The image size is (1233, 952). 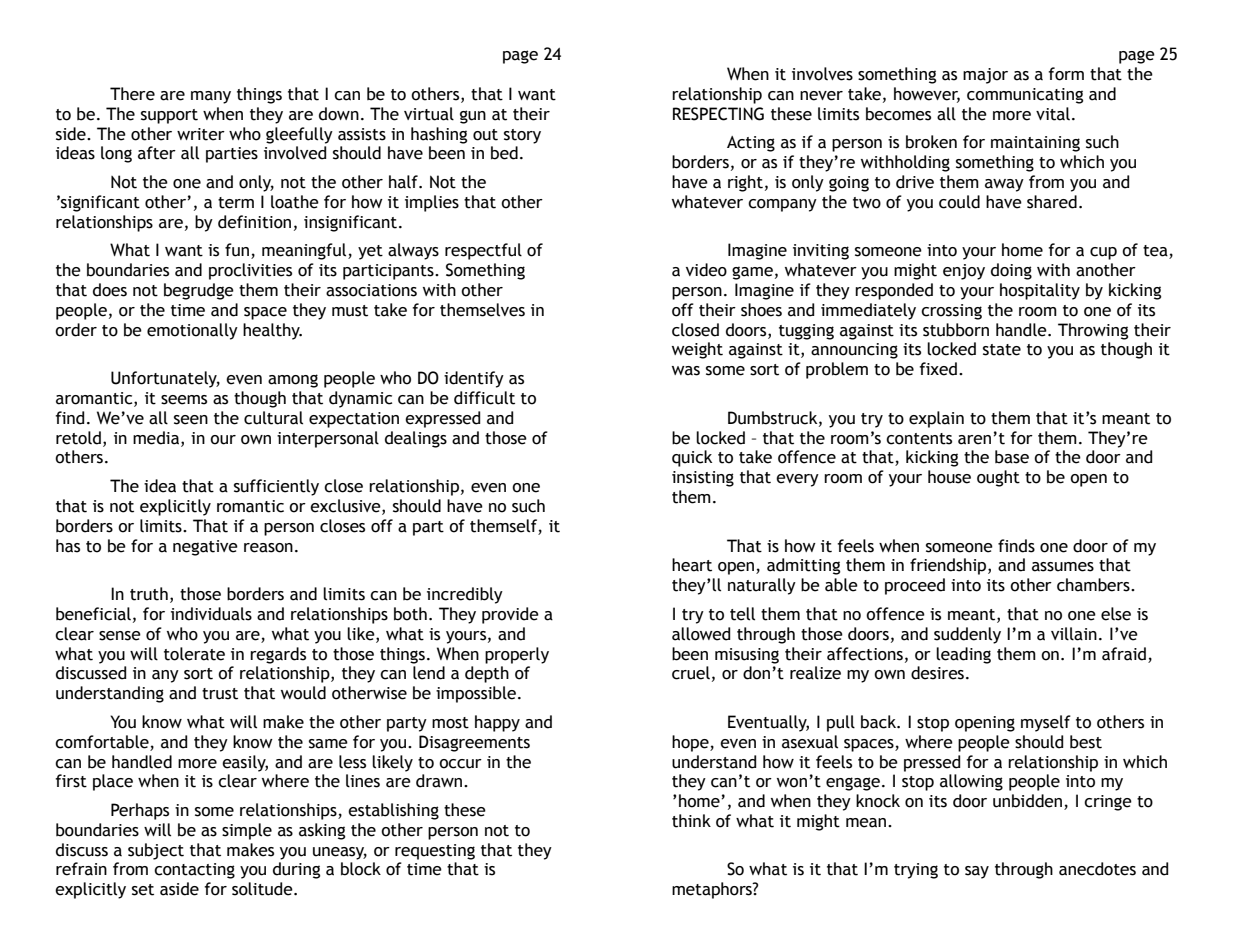 I want to click on individuals, so click(x=211, y=614).
